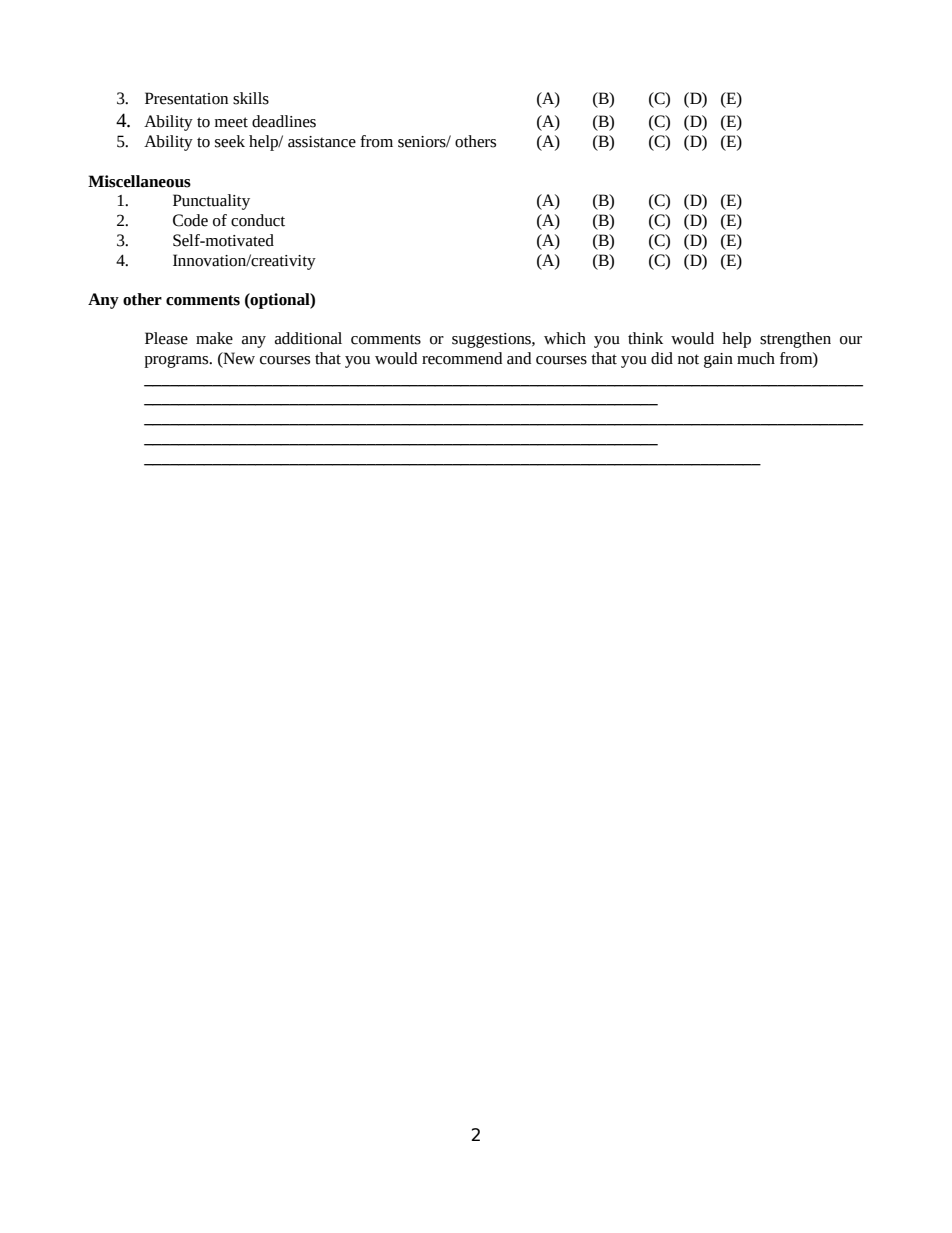  Describe the element at coordinates (190, 220) in the screenshot. I see `Code` at that location.
